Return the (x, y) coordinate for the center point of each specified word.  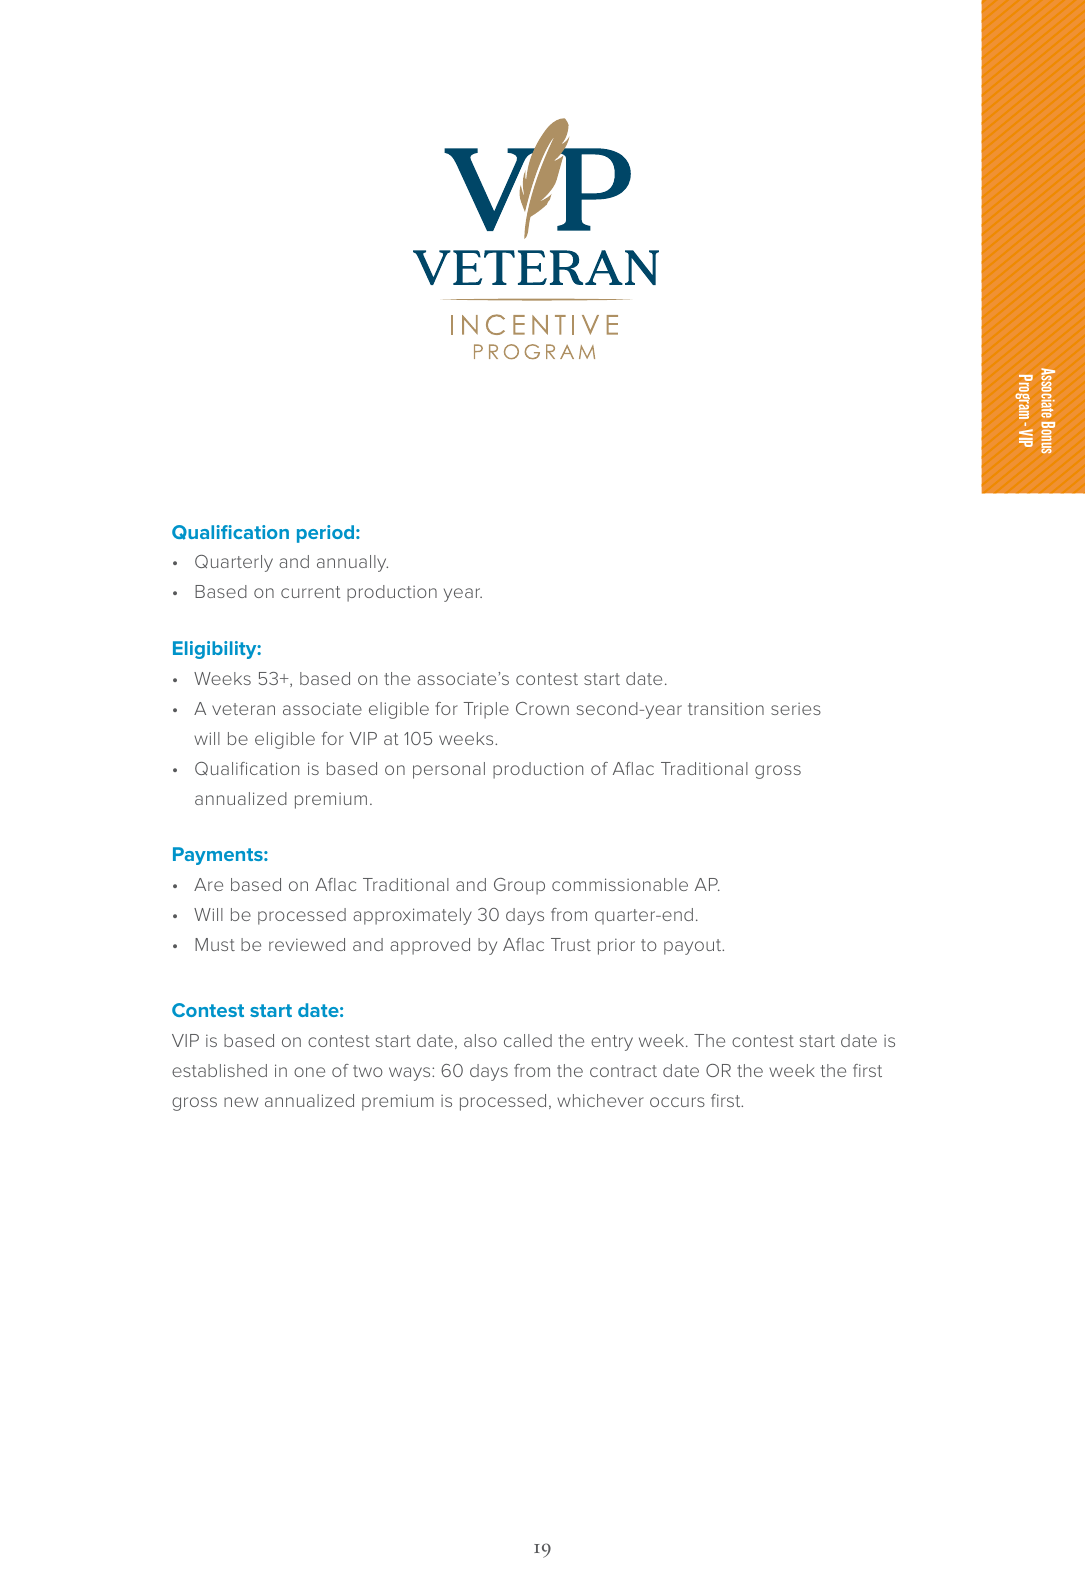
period (327, 534)
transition (726, 708)
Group (519, 886)
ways (411, 1074)
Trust (571, 944)
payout (693, 947)
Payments (219, 856)
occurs (677, 1102)
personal (449, 770)
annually (352, 563)
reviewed (307, 944)
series (796, 709)
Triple (486, 710)
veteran (243, 709)
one (309, 1072)
